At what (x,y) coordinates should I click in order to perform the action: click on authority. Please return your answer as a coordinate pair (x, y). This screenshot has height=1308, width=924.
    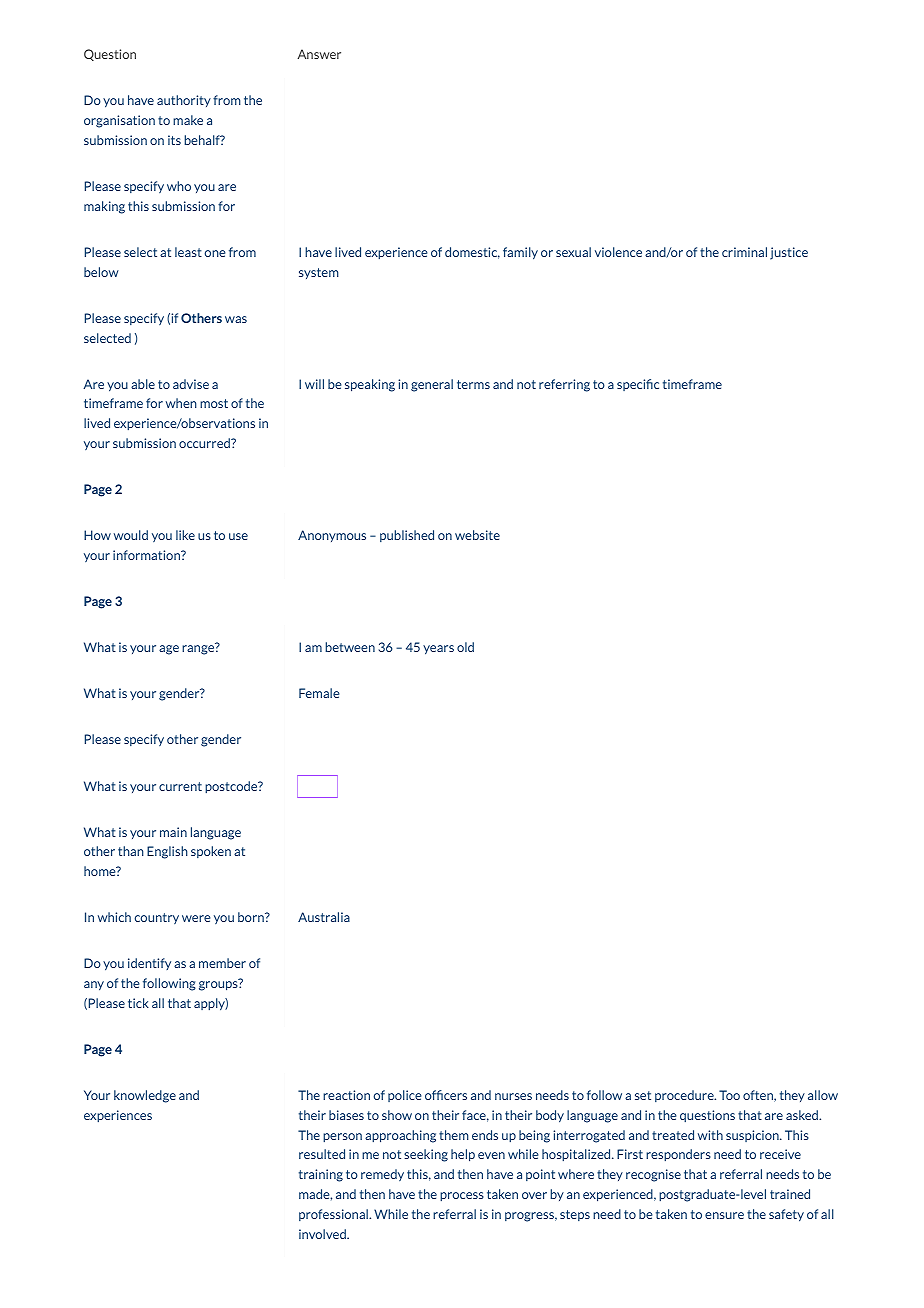
    Looking at the image, I should click on (184, 101).
